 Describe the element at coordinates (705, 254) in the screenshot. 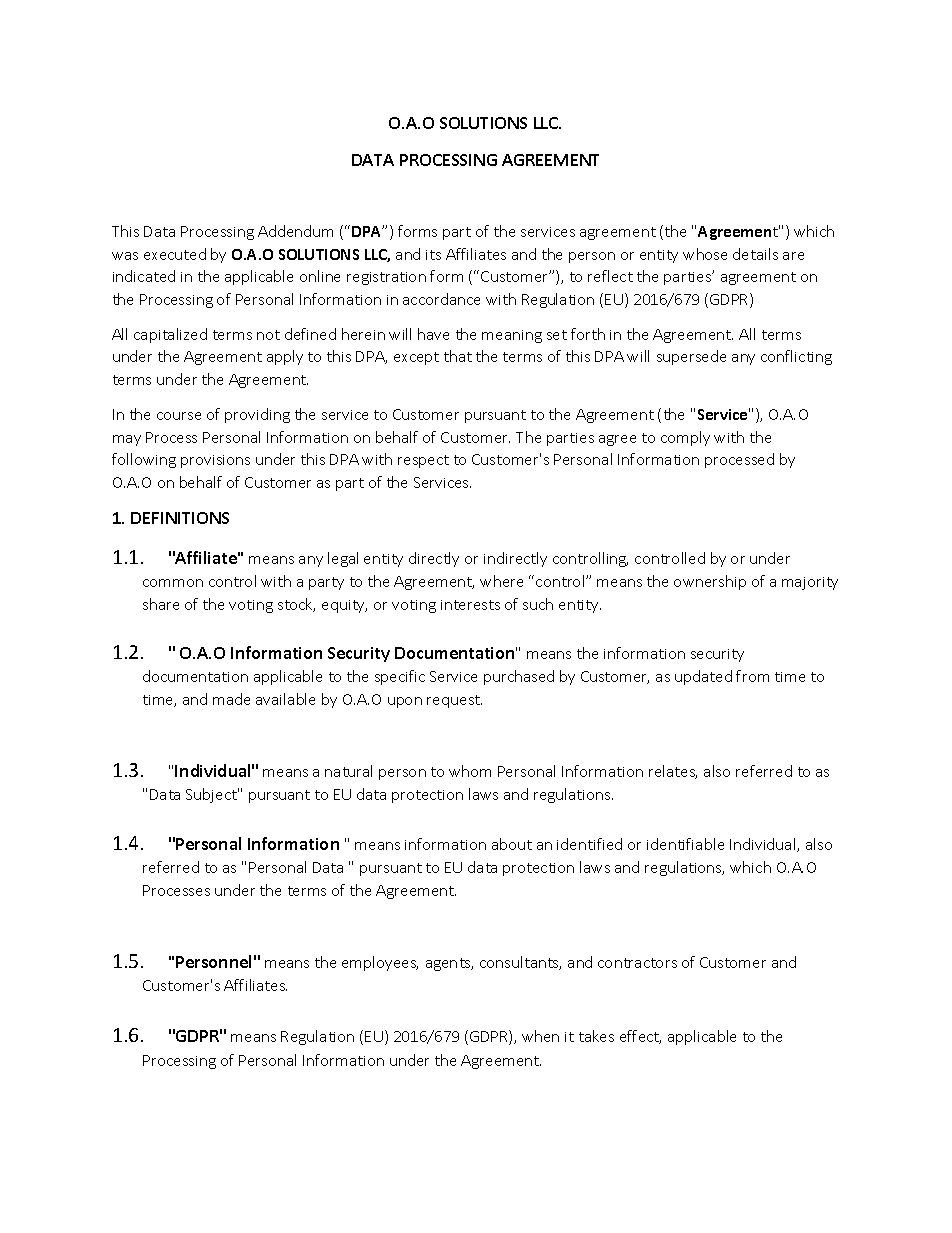

I see `whose` at that location.
